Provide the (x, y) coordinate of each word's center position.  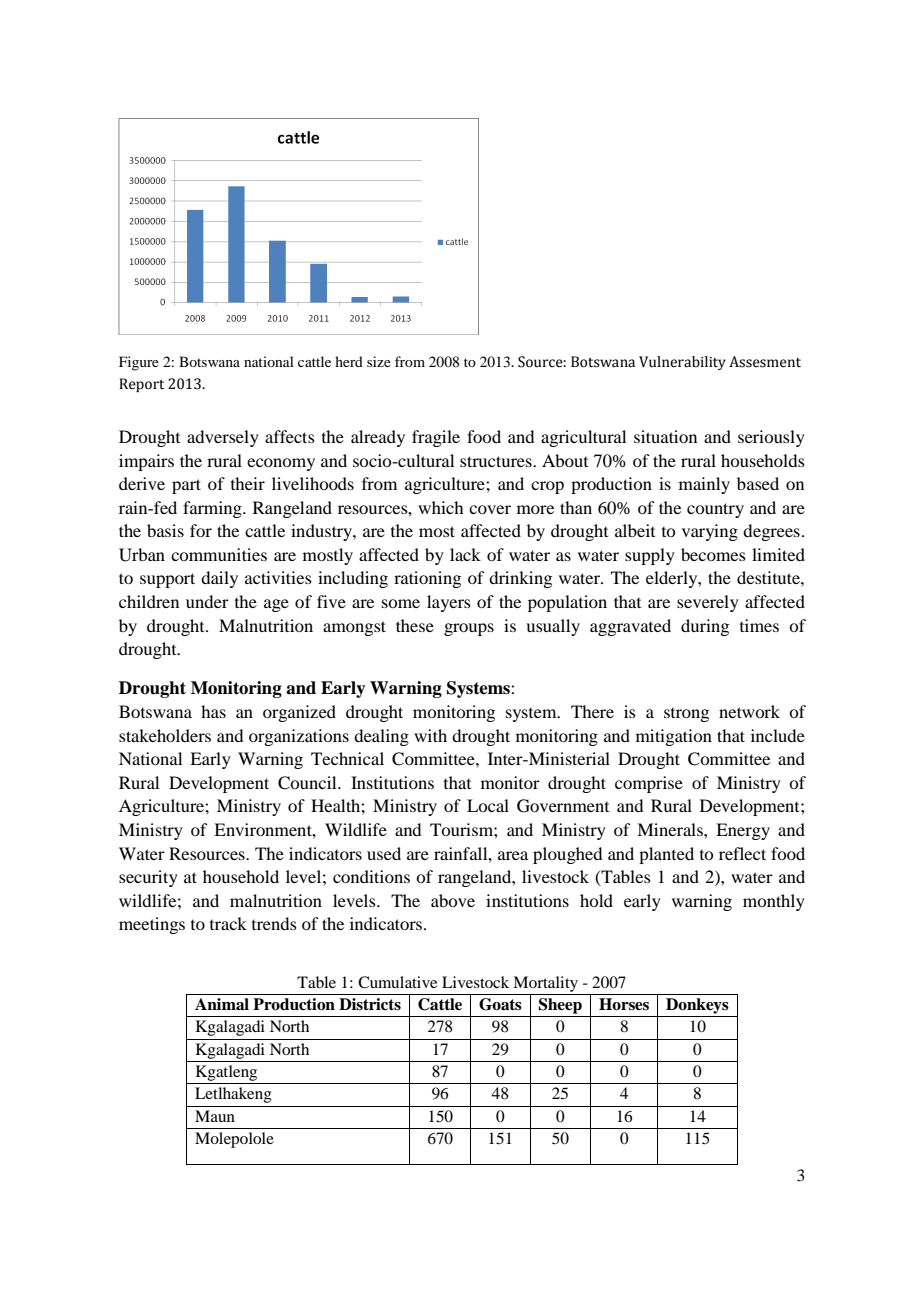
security (148, 878)
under (207, 601)
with (430, 735)
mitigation (674, 737)
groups (469, 629)
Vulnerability (682, 363)
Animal (222, 1004)
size (379, 361)
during (705, 627)
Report (141, 385)
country (715, 510)
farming (213, 509)
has (213, 711)
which (440, 507)
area (513, 855)
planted (666, 855)
